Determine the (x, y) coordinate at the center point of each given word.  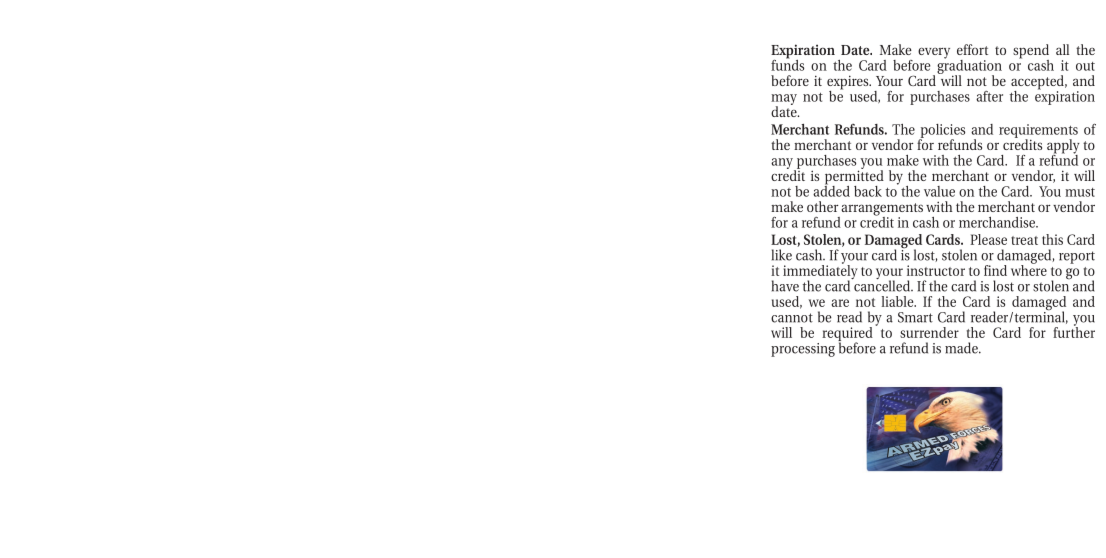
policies (942, 132)
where (1029, 269)
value (939, 191)
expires (849, 83)
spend (1031, 52)
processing (803, 350)
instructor (936, 270)
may (784, 100)
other (822, 206)
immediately (820, 272)
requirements (1038, 132)
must (1080, 192)
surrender (929, 332)
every (934, 53)
